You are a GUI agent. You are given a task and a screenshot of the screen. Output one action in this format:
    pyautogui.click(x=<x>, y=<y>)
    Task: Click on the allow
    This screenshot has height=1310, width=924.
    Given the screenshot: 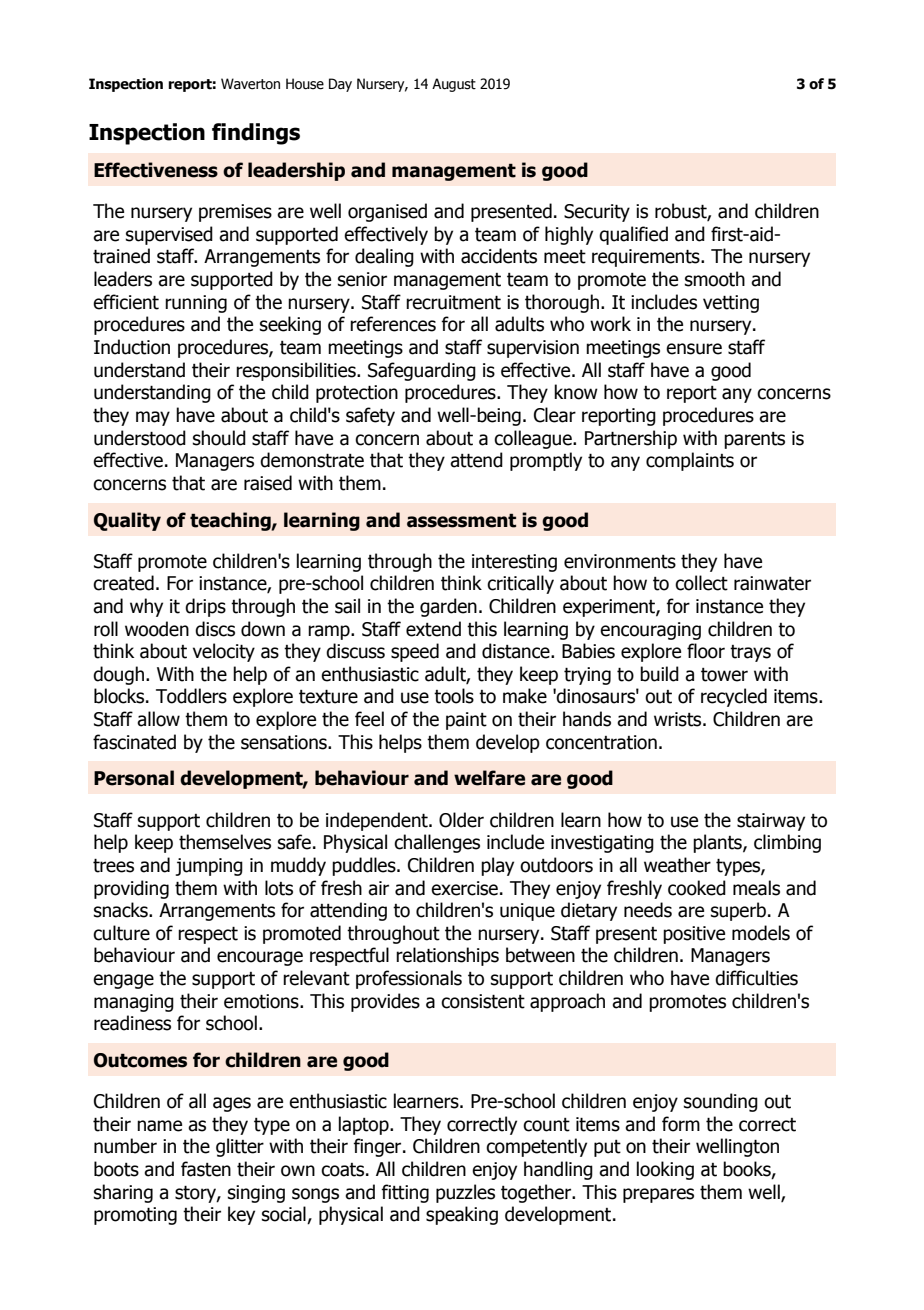 What is the action you would take?
    pyautogui.click(x=158, y=719)
